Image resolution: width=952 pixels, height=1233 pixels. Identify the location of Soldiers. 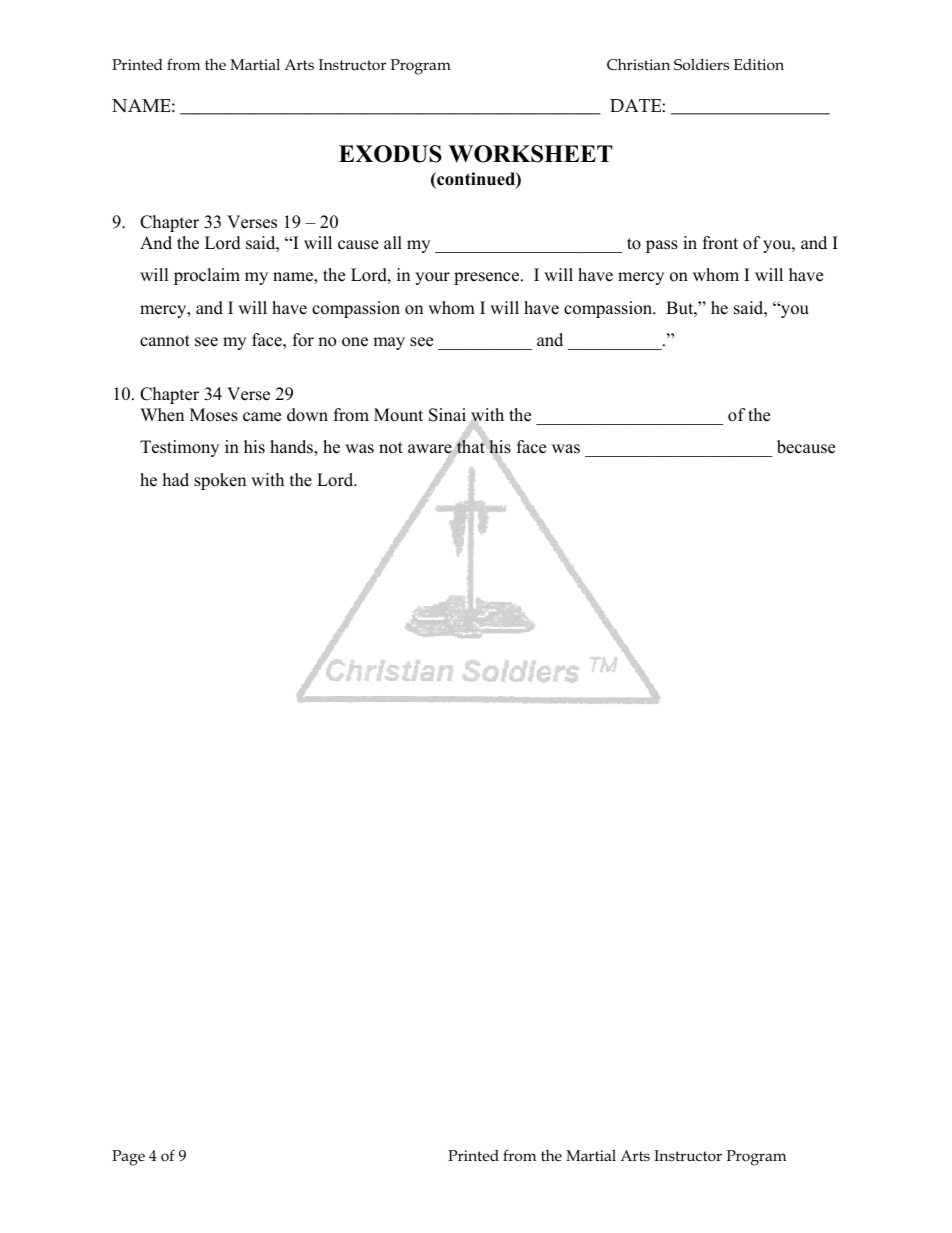
(701, 65).
